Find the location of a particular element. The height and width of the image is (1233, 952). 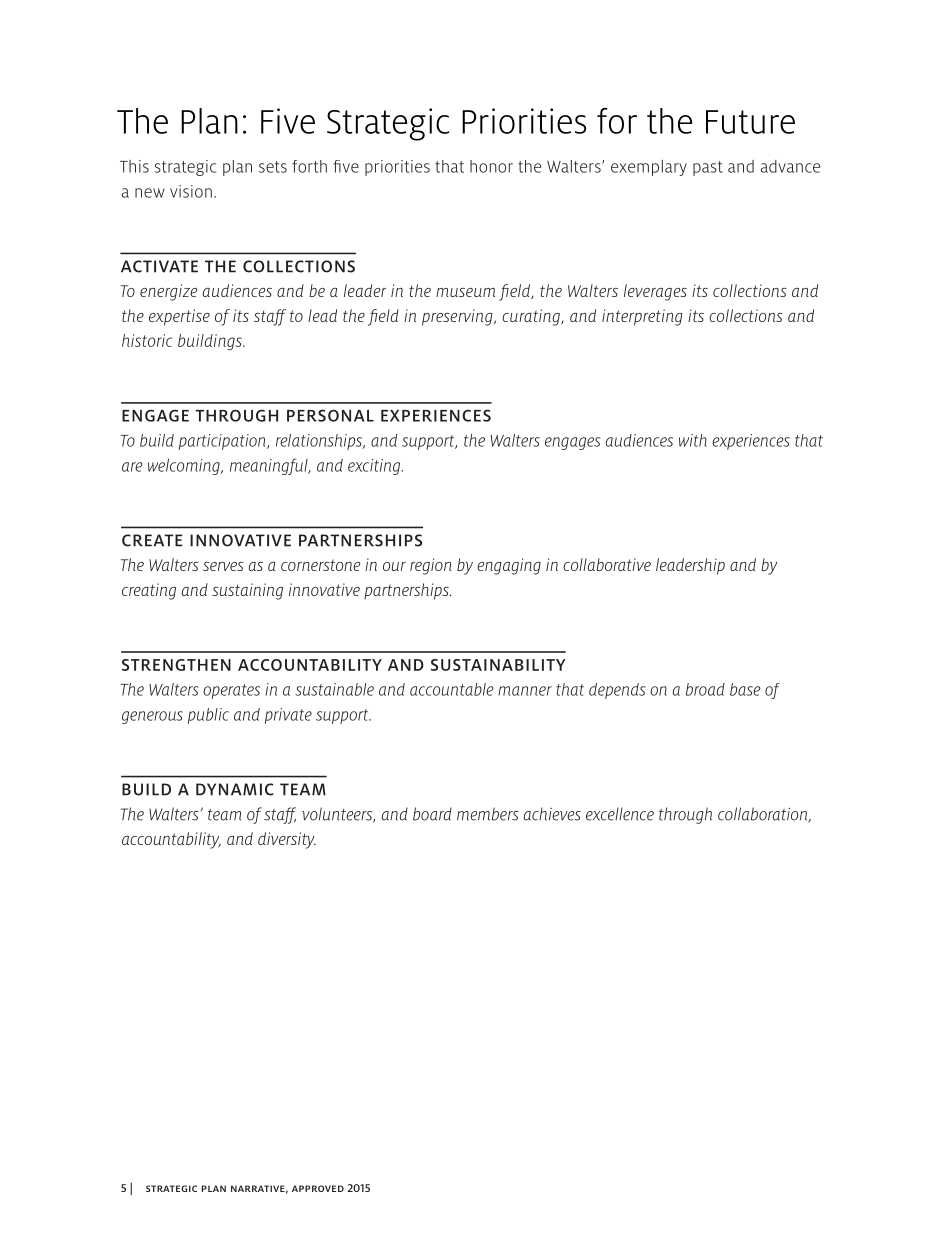

approved is located at coordinates (318, 1188).
